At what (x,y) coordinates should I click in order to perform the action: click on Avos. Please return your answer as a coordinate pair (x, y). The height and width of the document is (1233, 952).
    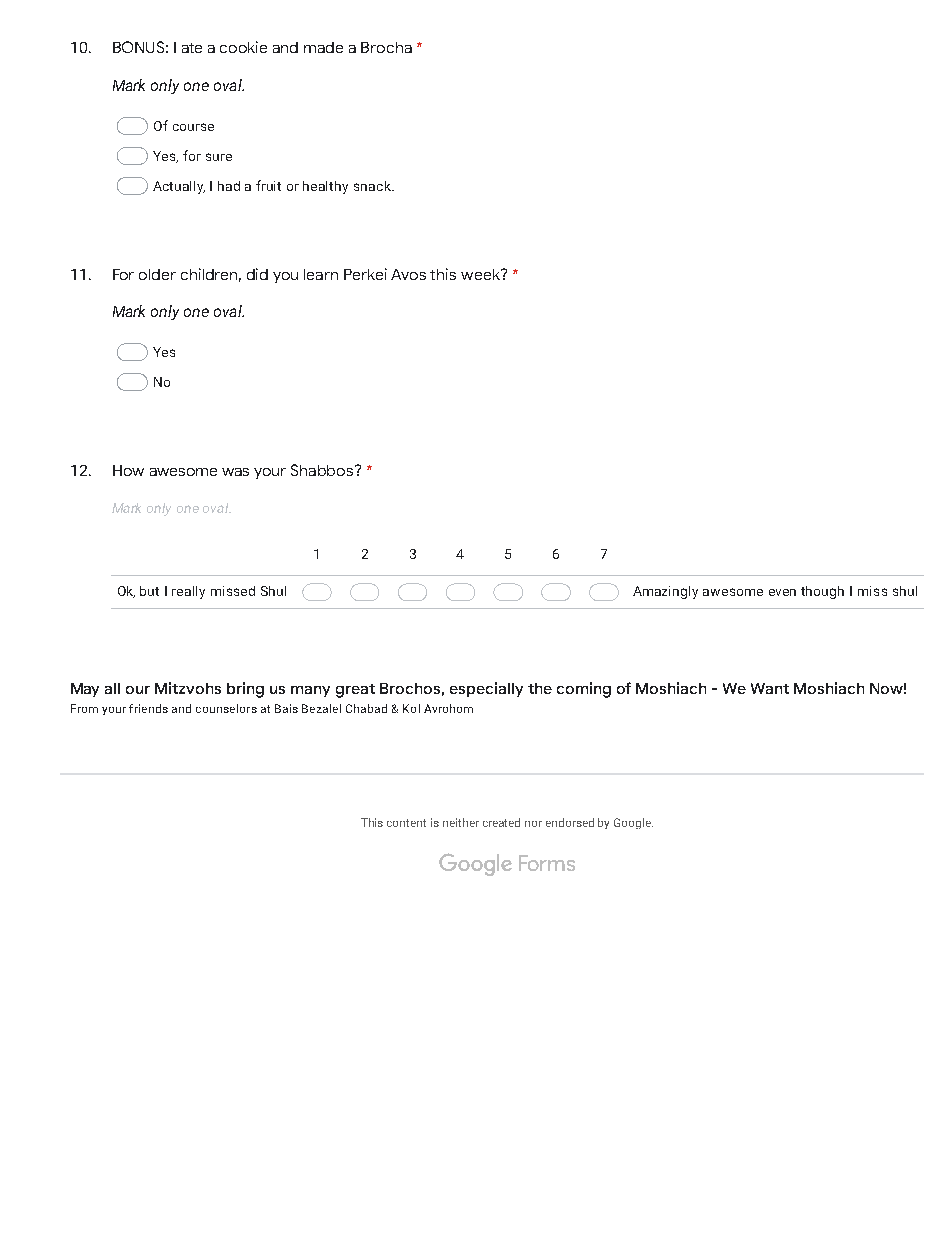
    Looking at the image, I should click on (408, 274).
